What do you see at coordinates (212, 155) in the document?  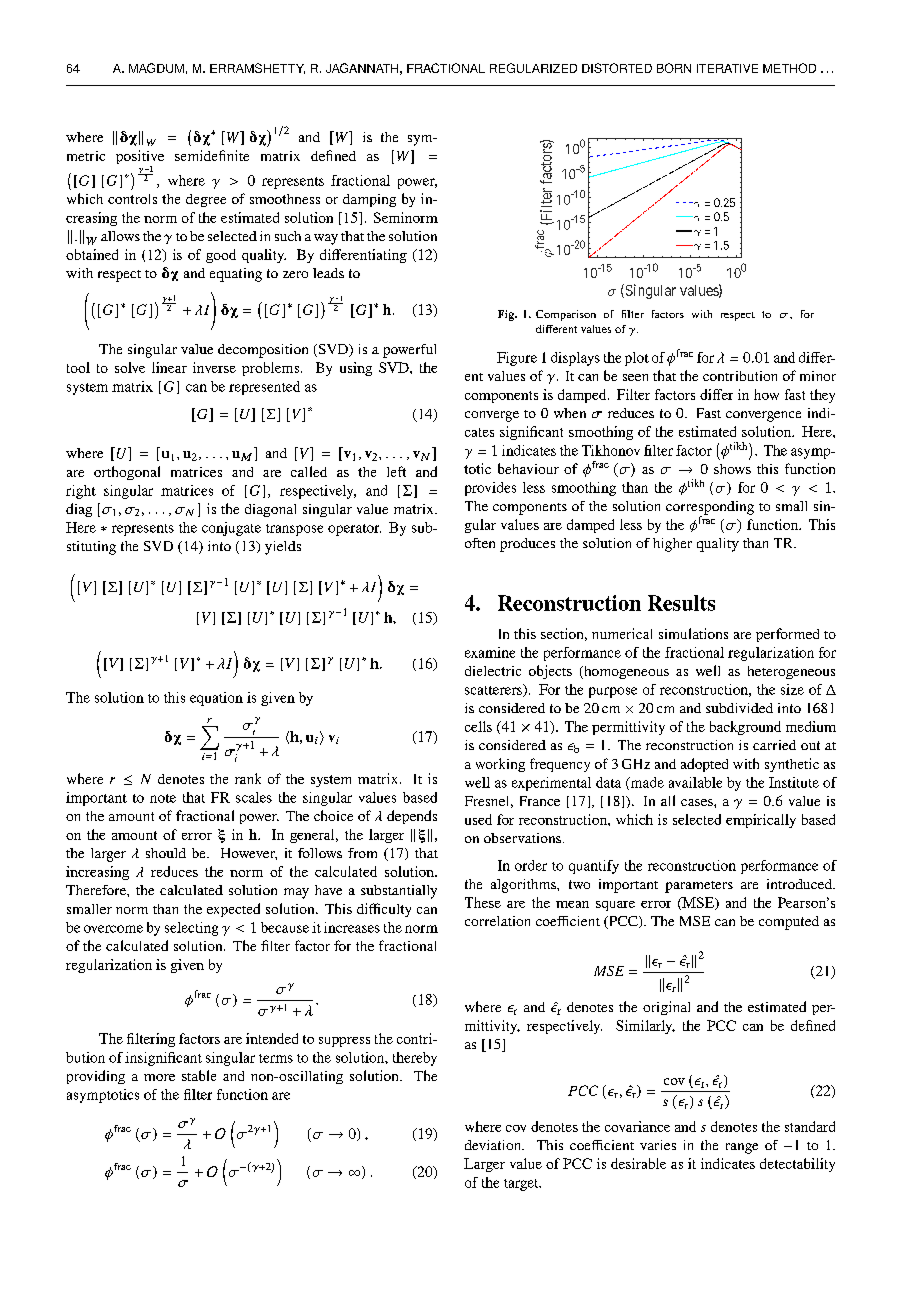 I see `semidefinite` at bounding box center [212, 155].
